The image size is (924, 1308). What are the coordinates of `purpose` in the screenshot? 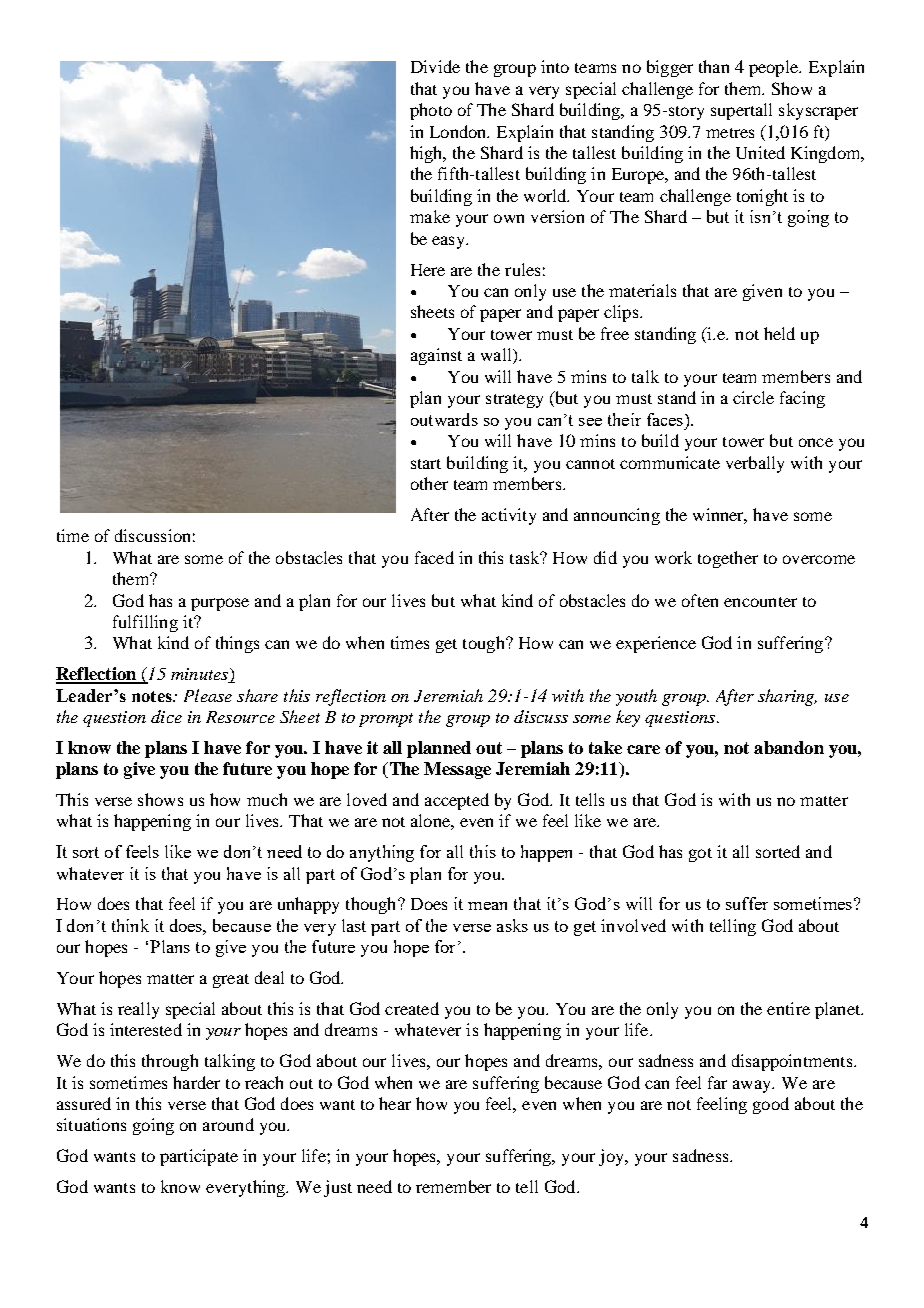 It's located at (220, 604).
